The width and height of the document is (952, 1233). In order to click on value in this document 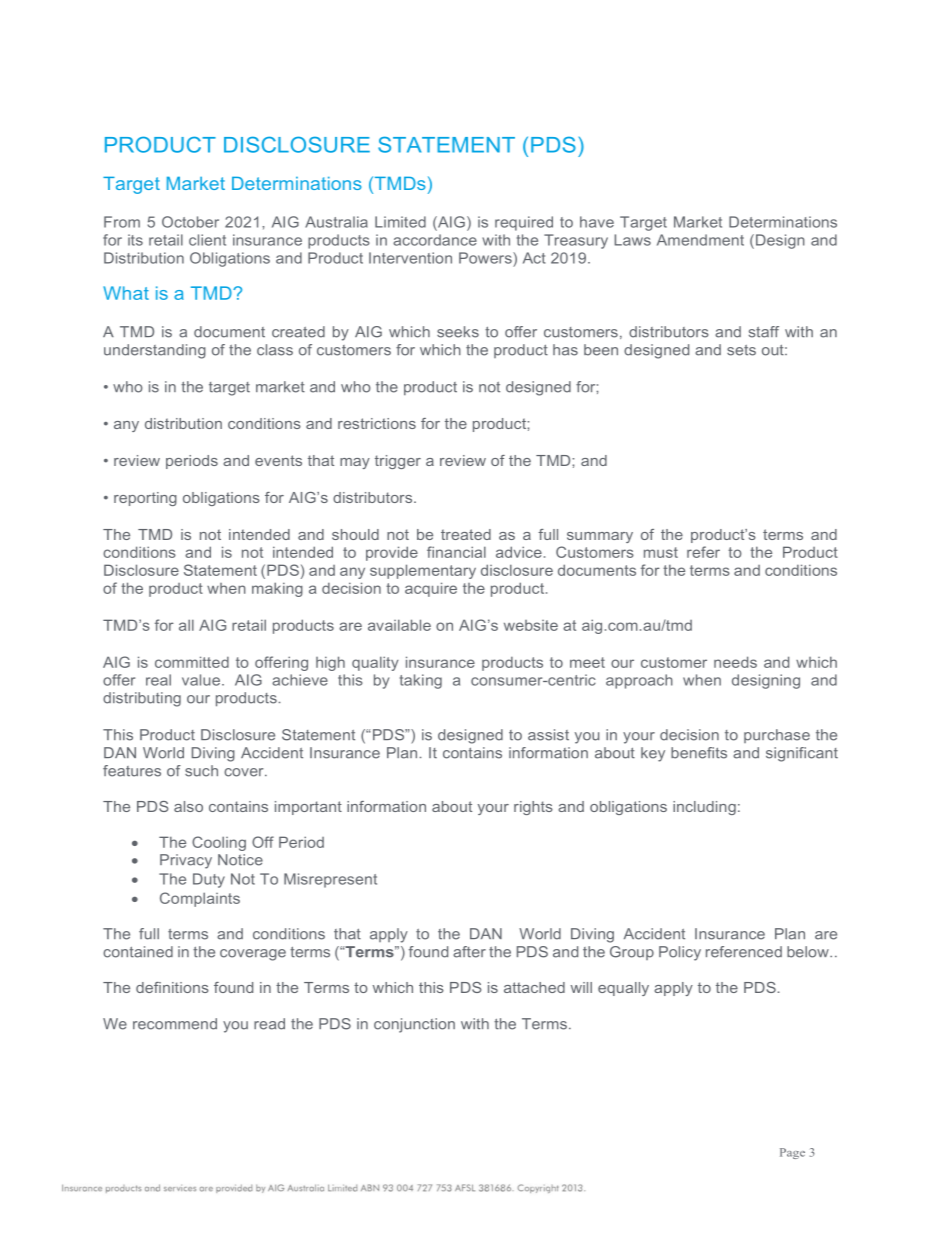, I will do `click(201, 680)`.
